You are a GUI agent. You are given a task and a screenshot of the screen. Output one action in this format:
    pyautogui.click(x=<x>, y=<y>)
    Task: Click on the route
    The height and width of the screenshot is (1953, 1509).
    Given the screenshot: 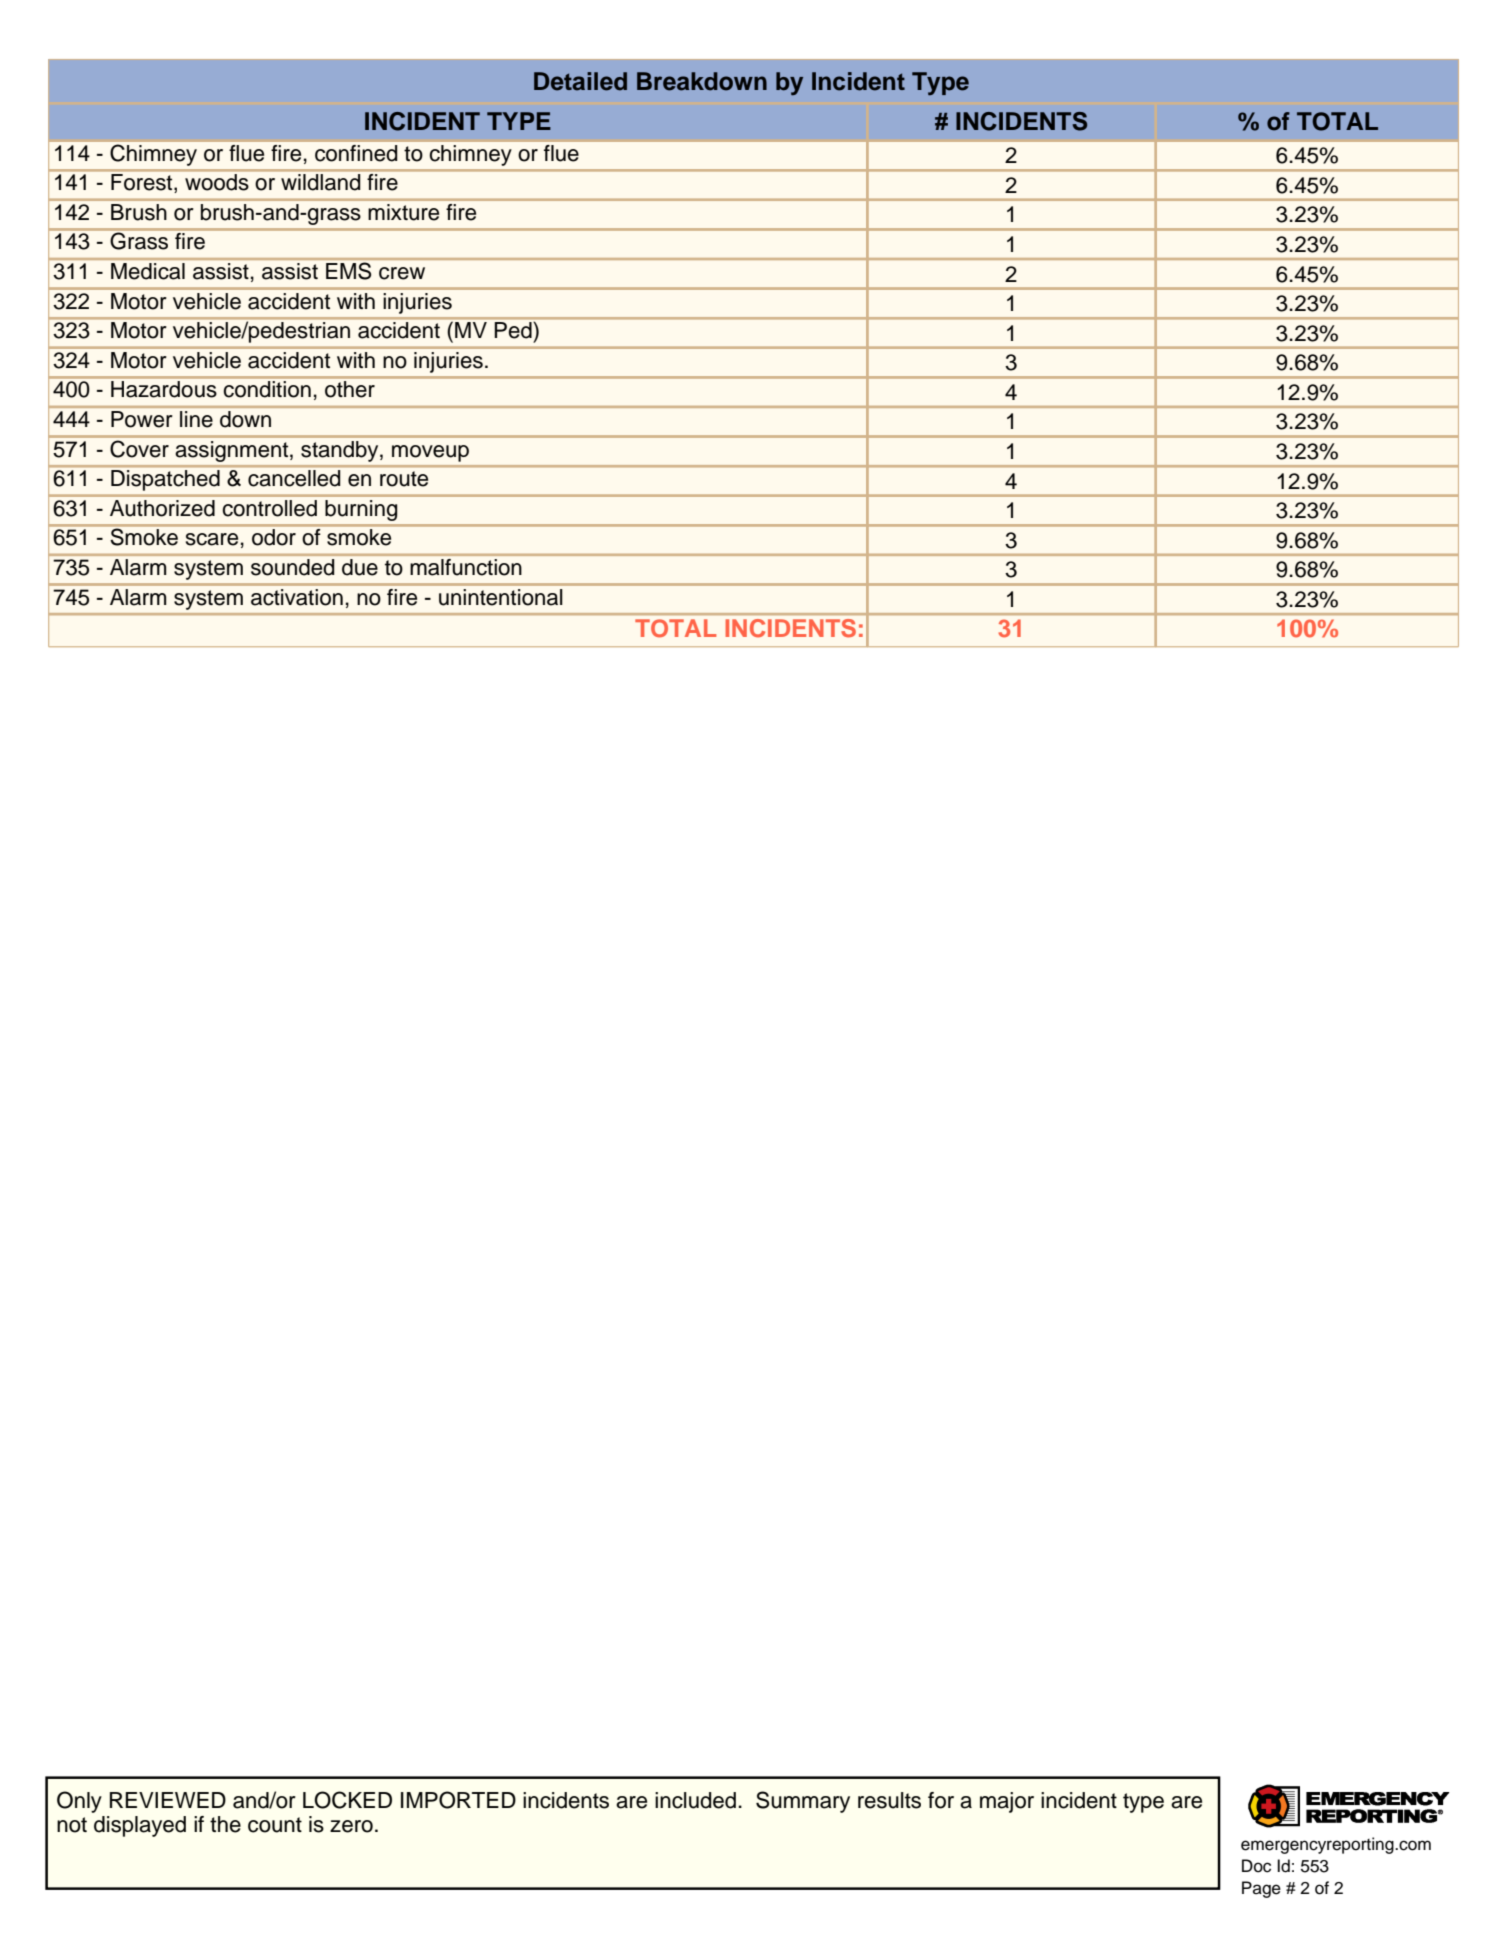 What is the action you would take?
    pyautogui.click(x=404, y=479)
